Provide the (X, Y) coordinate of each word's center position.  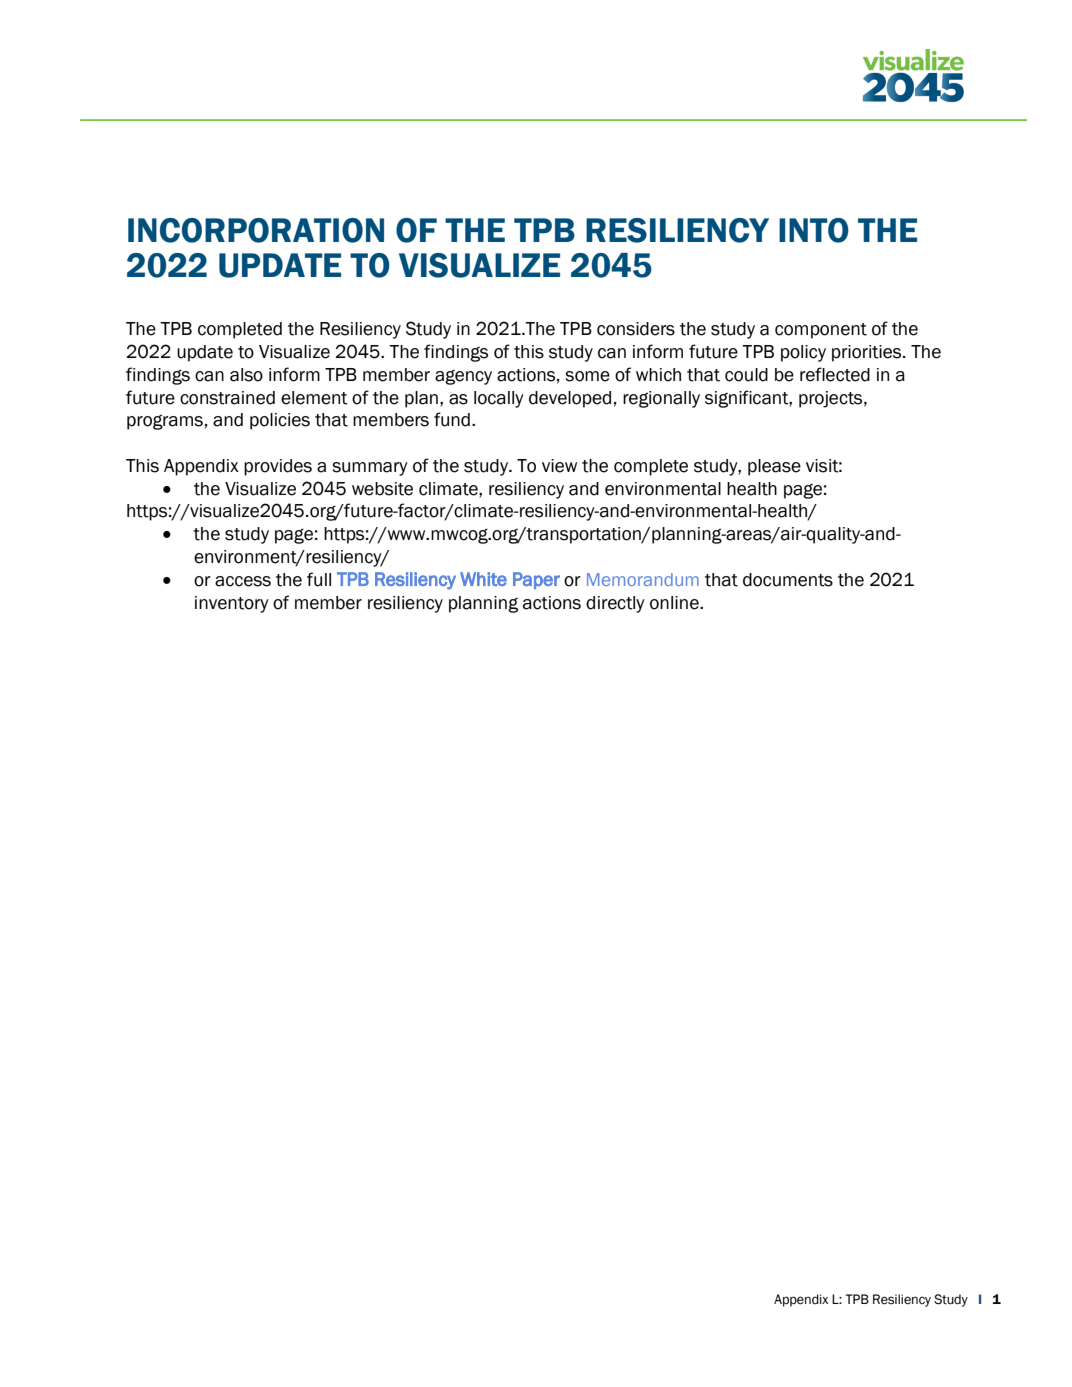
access (243, 581)
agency (463, 377)
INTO (814, 230)
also (246, 375)
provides (278, 467)
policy (803, 353)
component (821, 331)
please (774, 467)
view (559, 466)
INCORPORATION (256, 230)
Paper (536, 580)
